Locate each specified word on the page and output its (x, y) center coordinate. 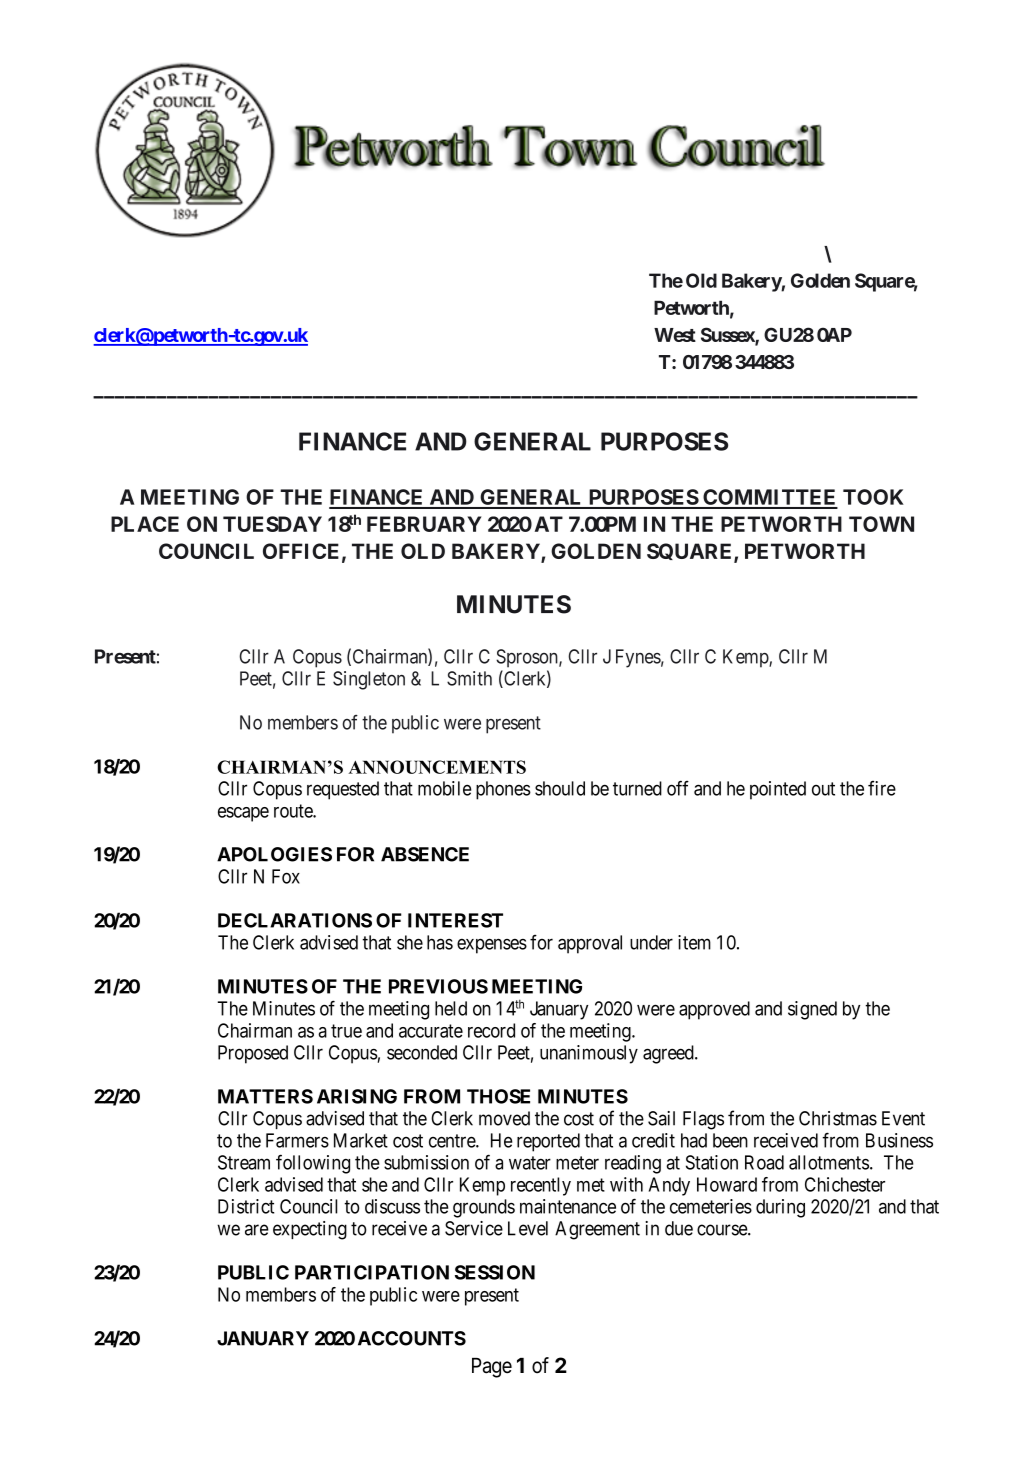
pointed (778, 790)
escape (243, 814)
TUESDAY (272, 524)
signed (812, 1010)
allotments (829, 1162)
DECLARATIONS (295, 920)
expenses (492, 946)
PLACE (145, 524)
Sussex (728, 336)
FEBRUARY (424, 524)
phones (503, 790)
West (675, 335)
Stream (244, 1162)
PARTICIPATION (372, 1272)
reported (548, 1142)
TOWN (881, 524)
